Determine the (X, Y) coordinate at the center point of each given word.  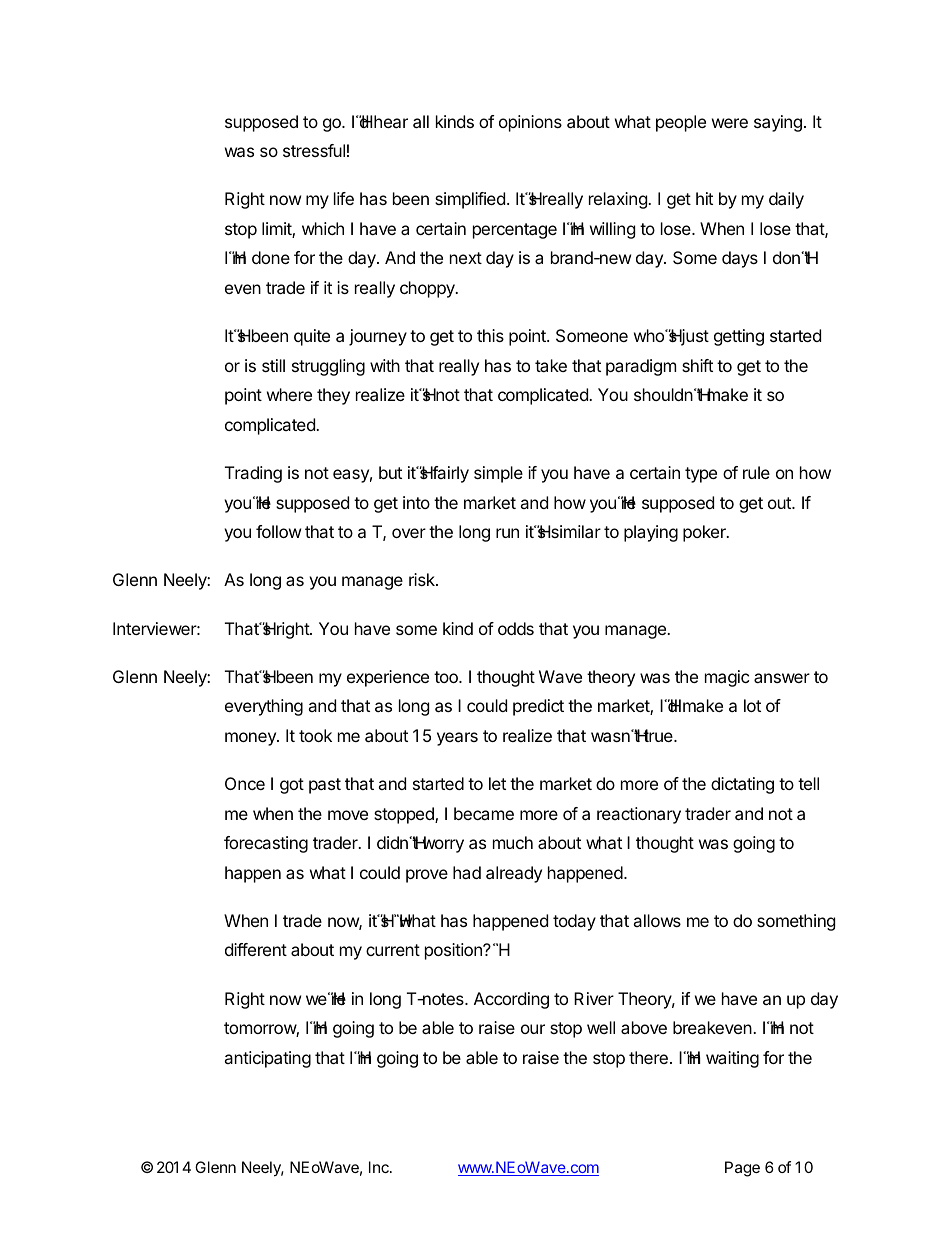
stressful (314, 150)
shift (697, 365)
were (730, 123)
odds (516, 628)
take (551, 365)
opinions (530, 123)
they (333, 396)
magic (727, 678)
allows (657, 920)
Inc (380, 1167)
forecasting (266, 844)
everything (264, 707)
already (514, 874)
